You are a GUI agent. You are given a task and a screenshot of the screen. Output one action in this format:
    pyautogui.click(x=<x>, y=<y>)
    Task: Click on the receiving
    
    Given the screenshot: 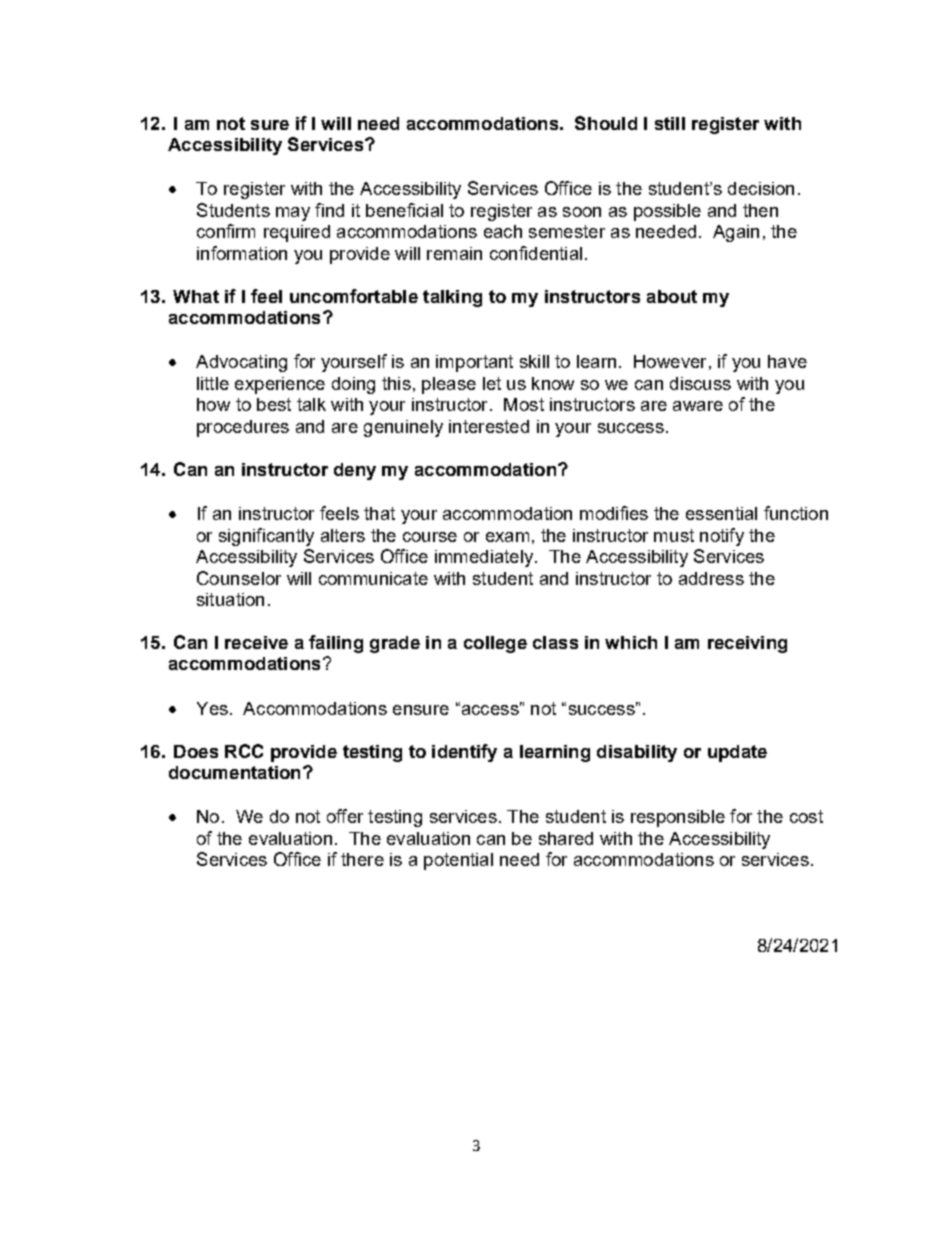 What is the action you would take?
    pyautogui.click(x=747, y=644)
